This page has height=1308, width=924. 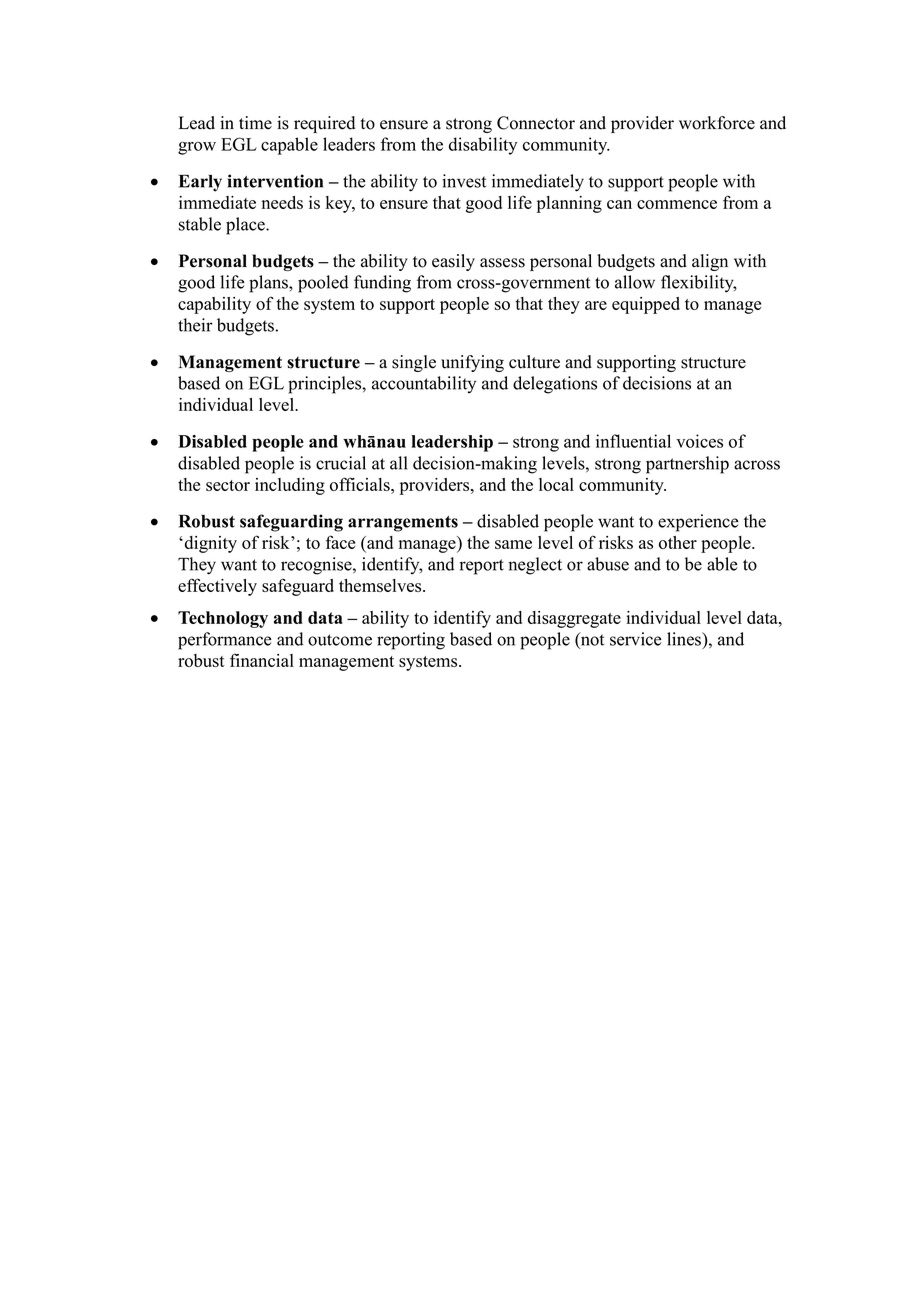 What do you see at coordinates (262, 660) in the page?
I see `financial` at bounding box center [262, 660].
